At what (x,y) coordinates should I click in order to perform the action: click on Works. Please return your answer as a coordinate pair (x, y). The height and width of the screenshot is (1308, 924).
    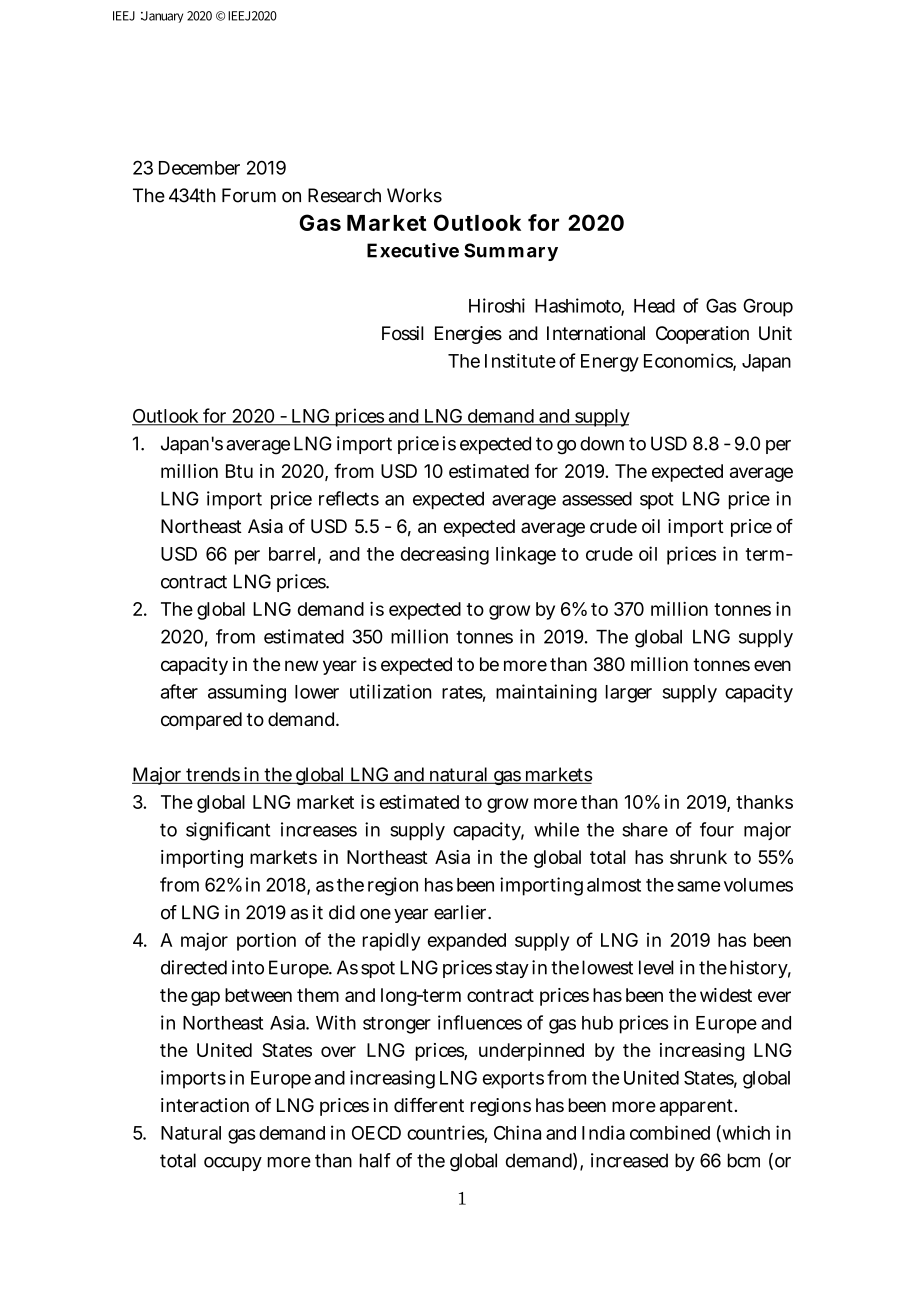
    Looking at the image, I should click on (414, 195).
